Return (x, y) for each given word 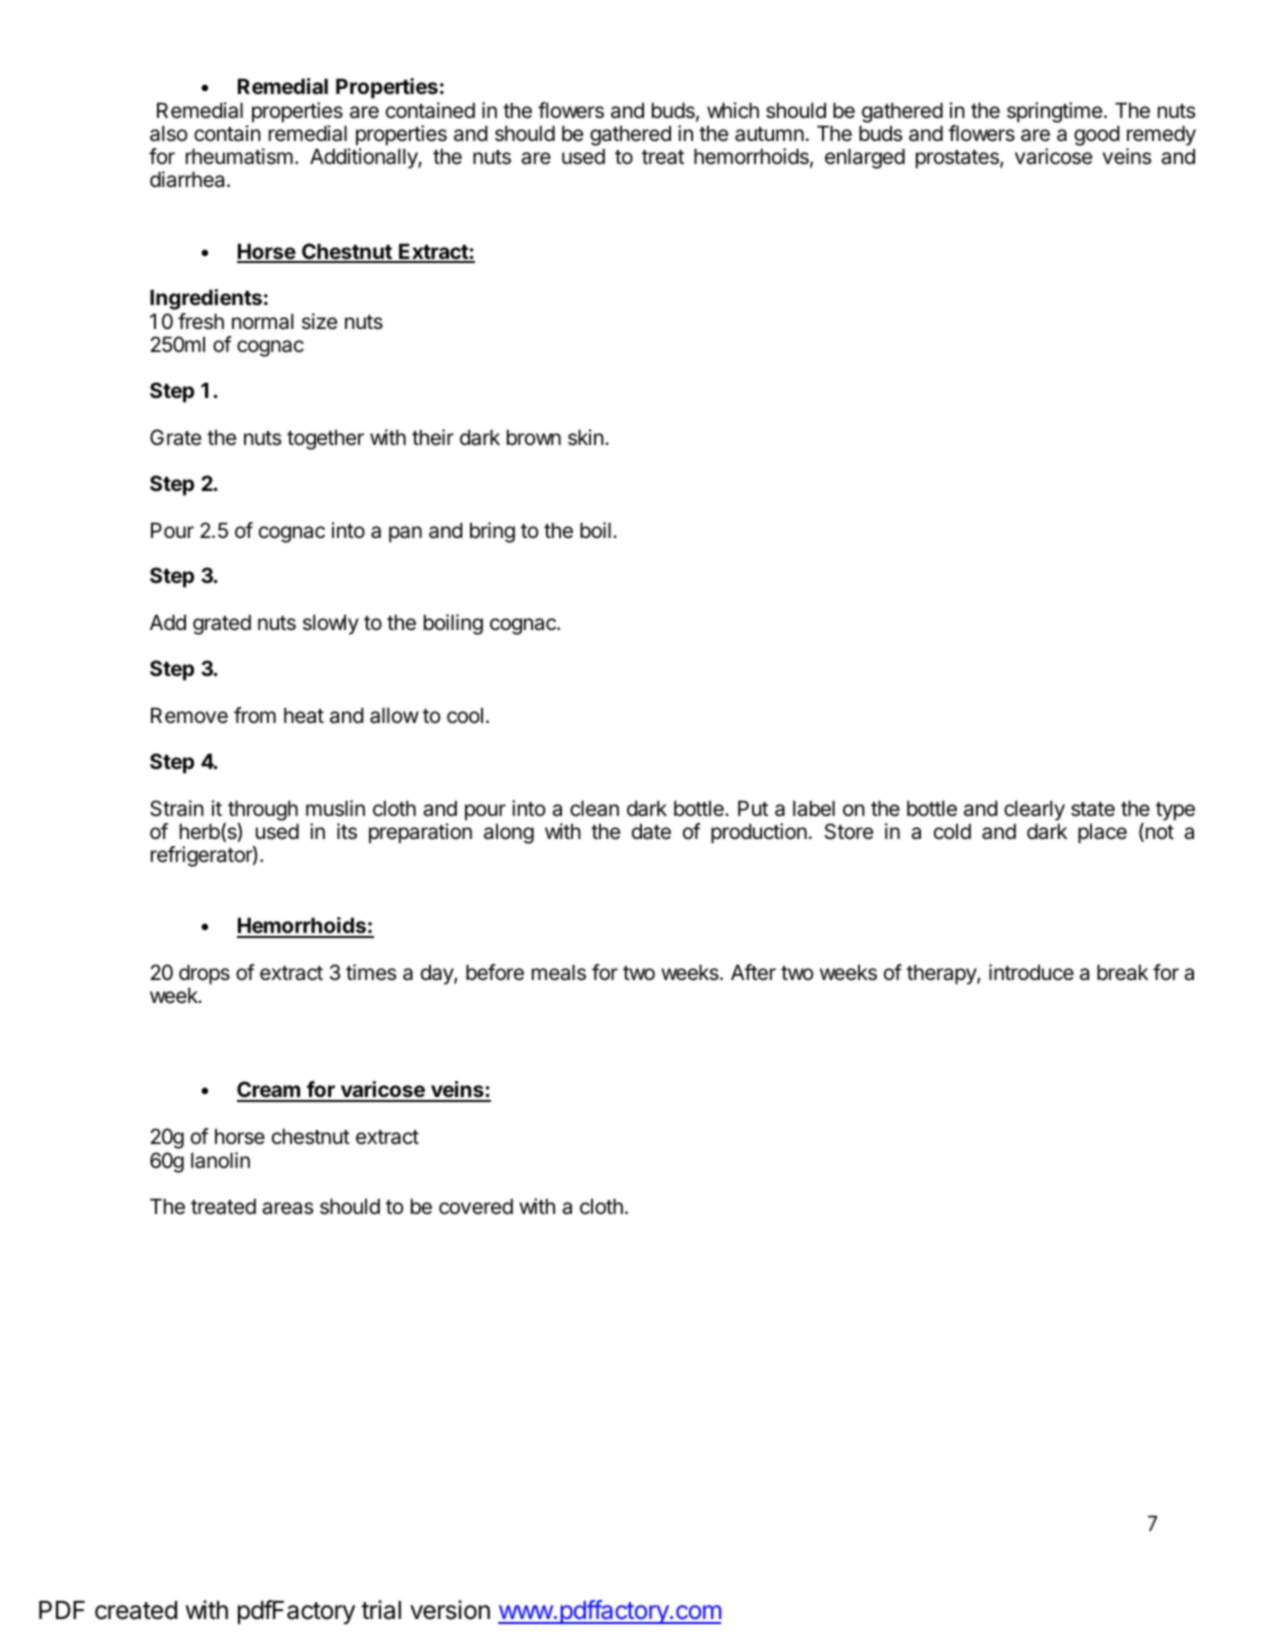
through (263, 810)
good (1096, 135)
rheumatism (239, 156)
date (651, 831)
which (733, 110)
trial (381, 1610)
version (450, 1610)
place (1102, 833)
